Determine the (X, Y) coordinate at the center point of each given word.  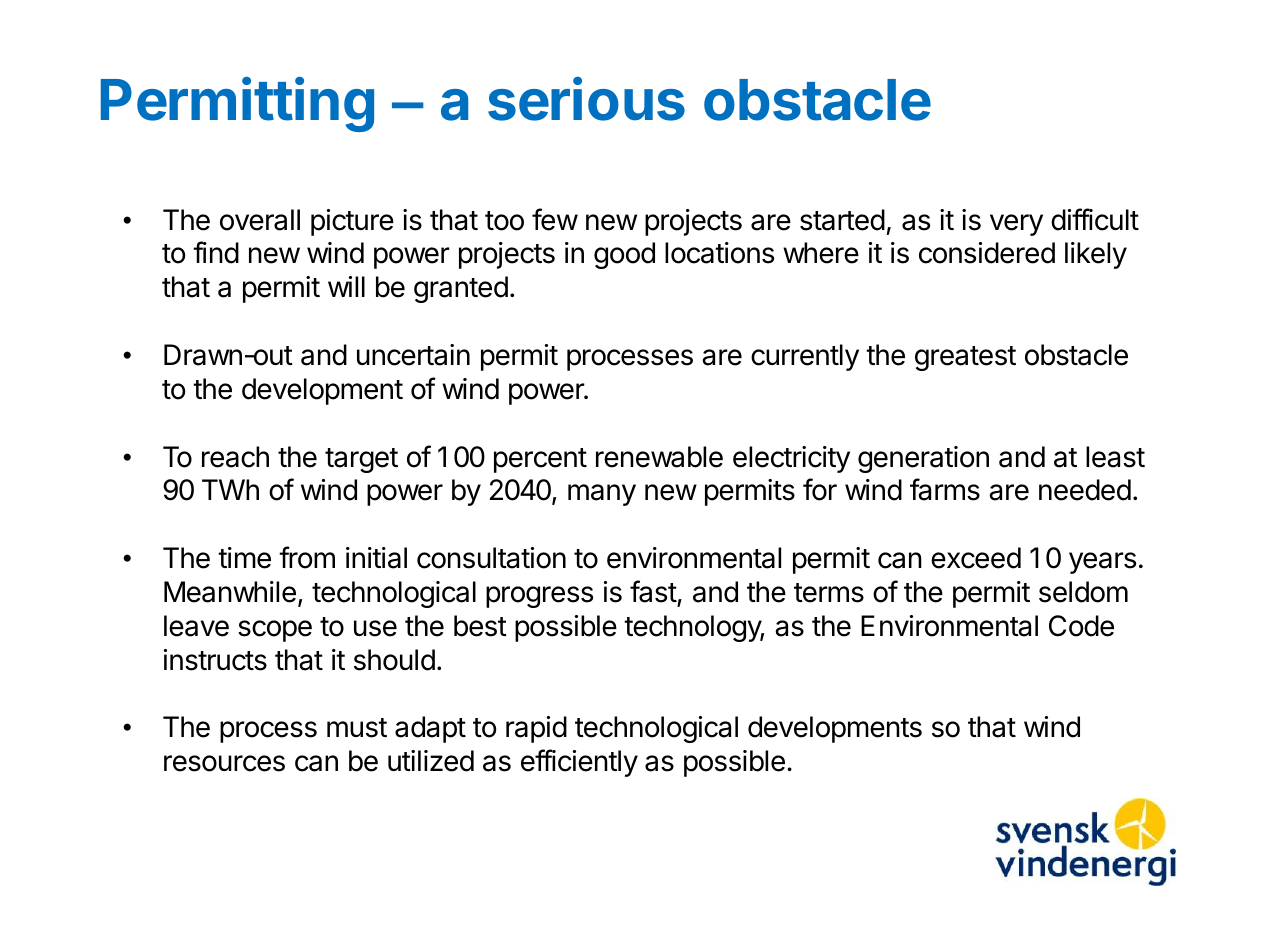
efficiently (579, 763)
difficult (1095, 219)
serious (586, 99)
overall (260, 220)
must (357, 728)
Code (1081, 626)
